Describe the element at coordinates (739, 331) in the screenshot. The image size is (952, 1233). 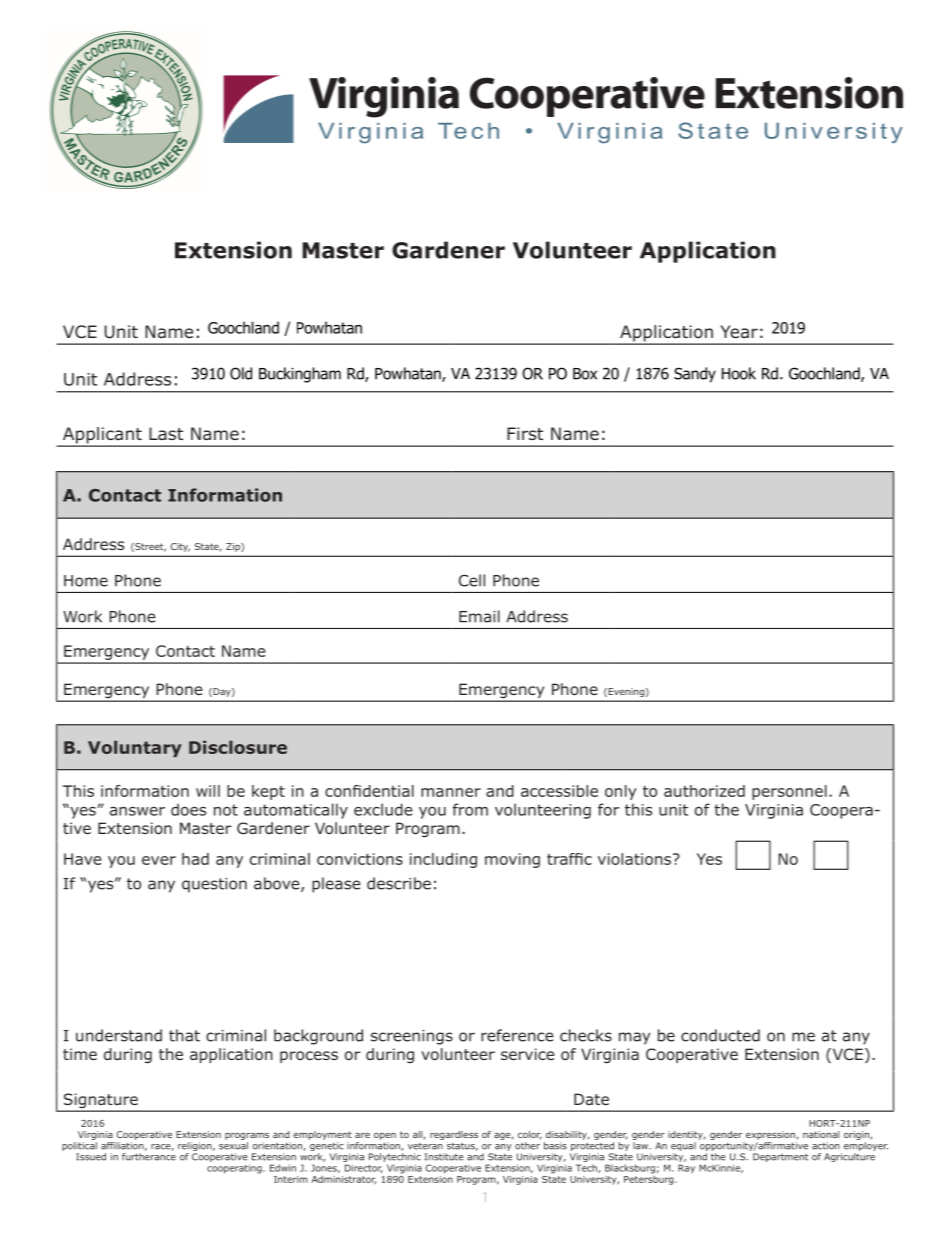
I see `Year` at that location.
